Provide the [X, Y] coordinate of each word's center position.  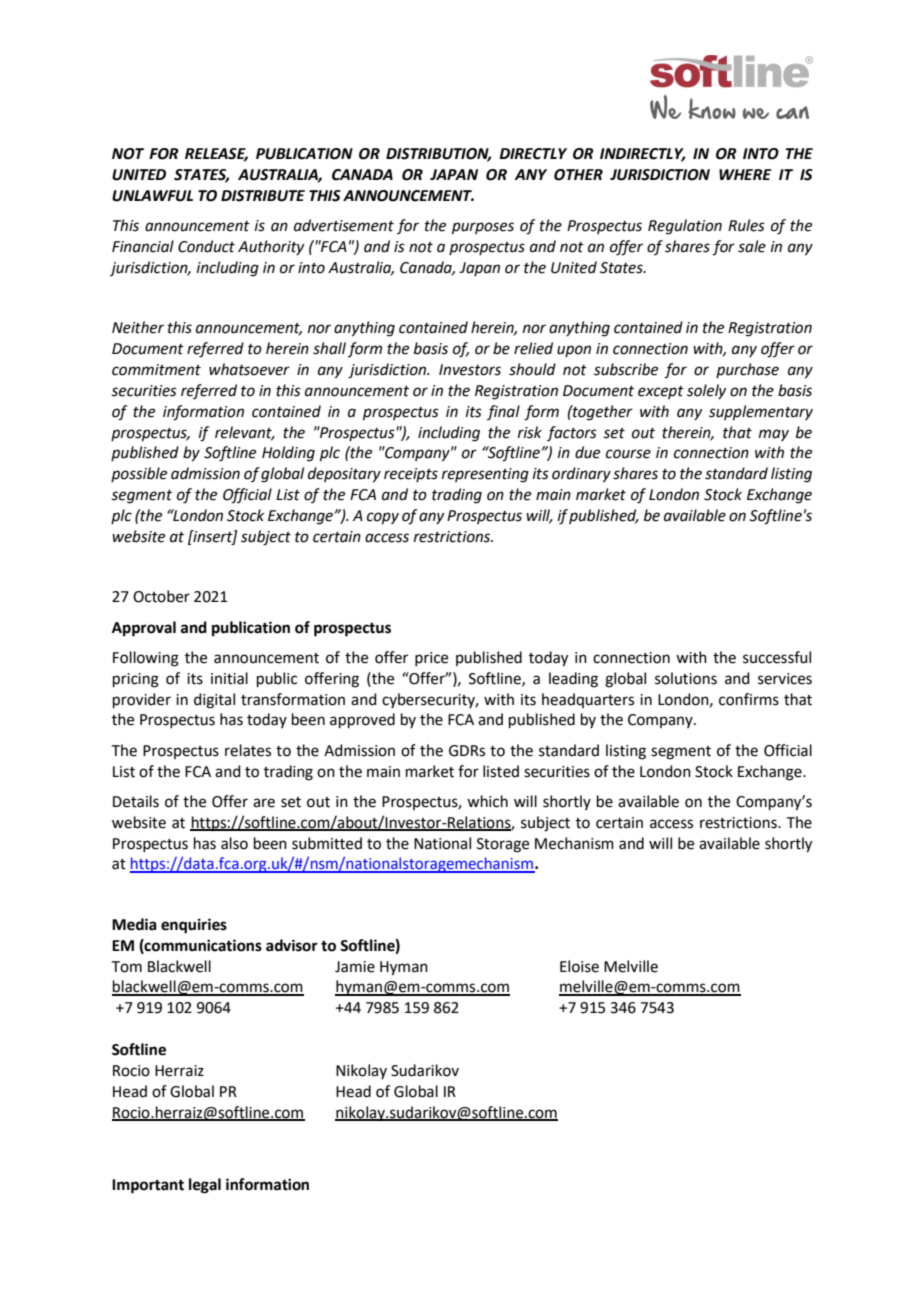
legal [205, 1186]
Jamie [355, 967]
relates [248, 750]
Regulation [685, 227]
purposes [483, 228]
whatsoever [249, 369]
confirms [749, 699]
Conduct [206, 246]
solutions [686, 678]
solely [706, 391]
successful [777, 657]
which [487, 801]
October [161, 596]
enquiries [194, 926]
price [431, 659]
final [503, 412]
